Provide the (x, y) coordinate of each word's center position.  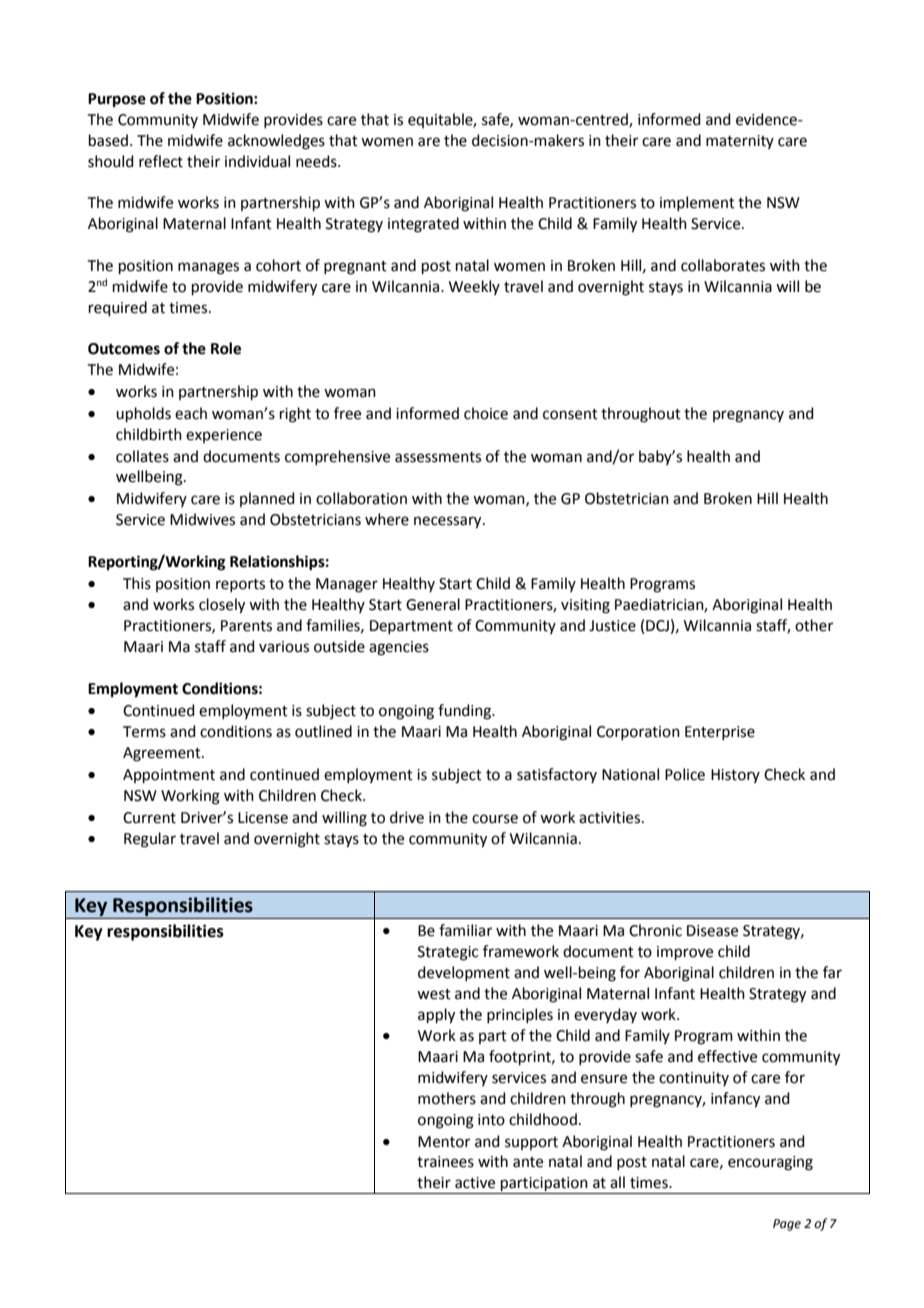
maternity (740, 142)
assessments (438, 457)
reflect (161, 161)
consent (570, 414)
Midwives (202, 519)
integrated (423, 225)
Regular (150, 840)
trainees (445, 1162)
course (495, 819)
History (735, 776)
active (475, 1183)
